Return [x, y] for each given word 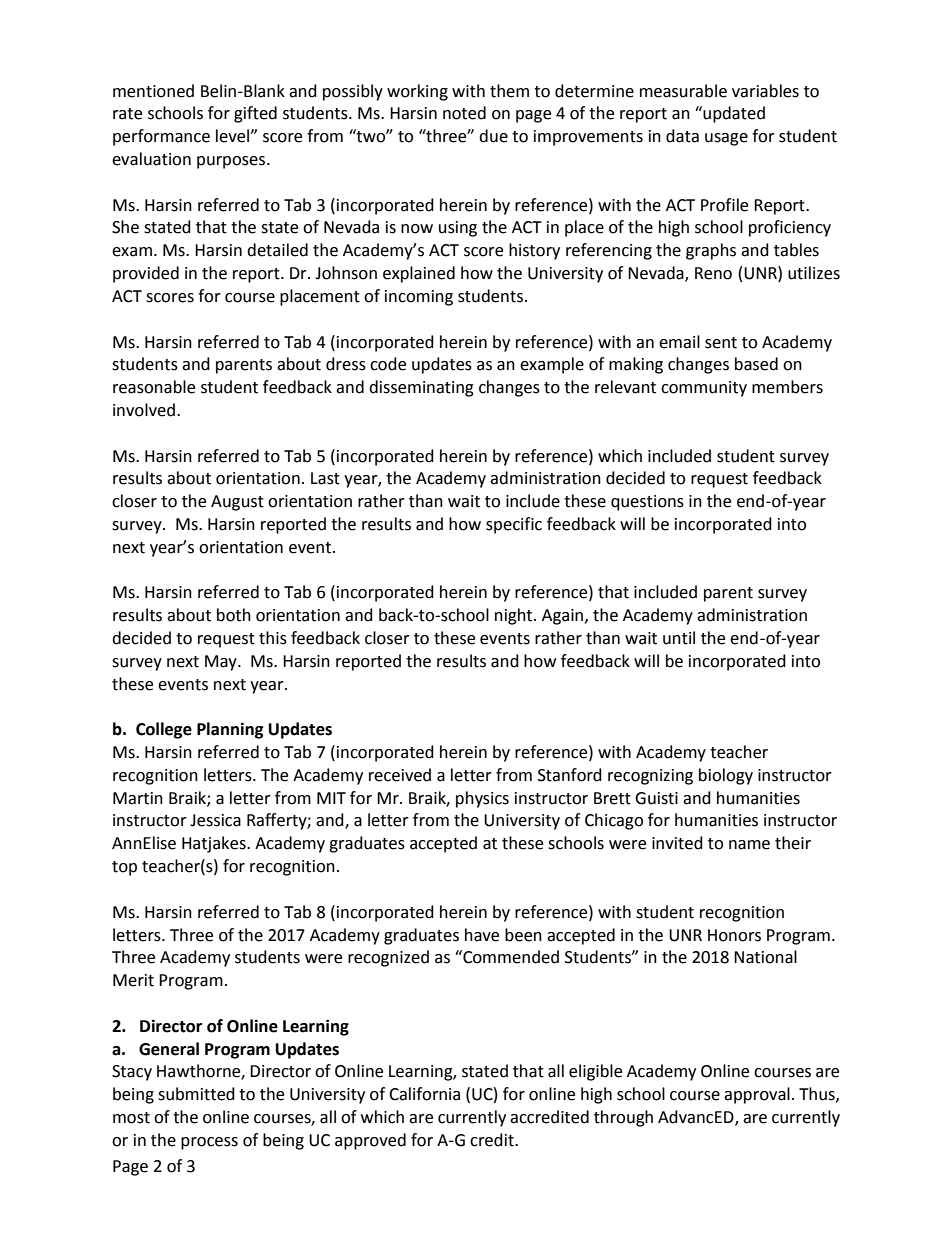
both [234, 615]
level [233, 136]
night [515, 616]
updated [733, 114]
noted [464, 113]
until [679, 638]
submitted [196, 1094]
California [424, 1094]
